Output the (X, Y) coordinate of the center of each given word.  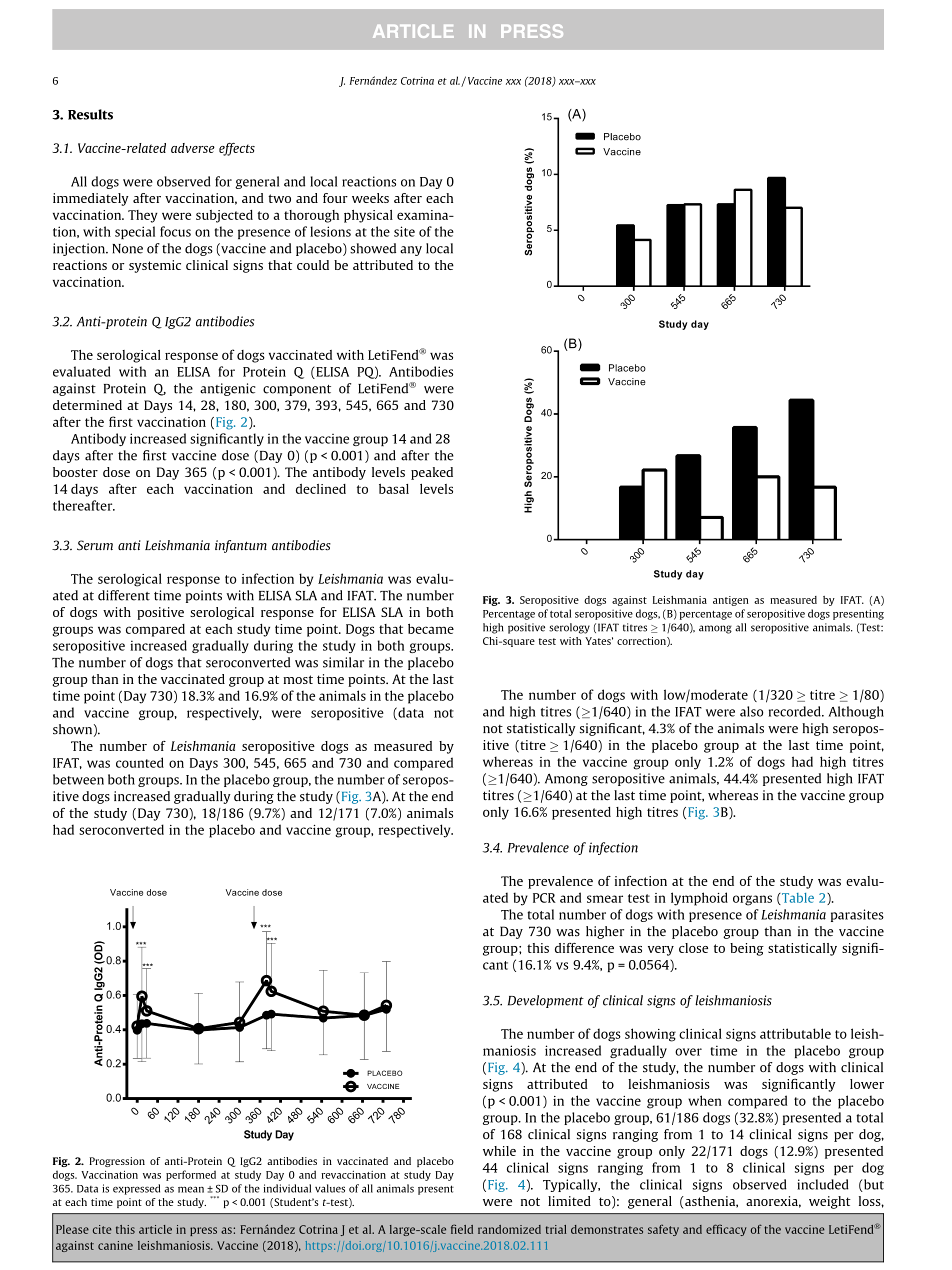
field (462, 1229)
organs (752, 900)
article (155, 1229)
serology (569, 628)
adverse (193, 148)
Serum (95, 545)
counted (140, 762)
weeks (370, 198)
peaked (432, 473)
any (411, 251)
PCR (544, 898)
